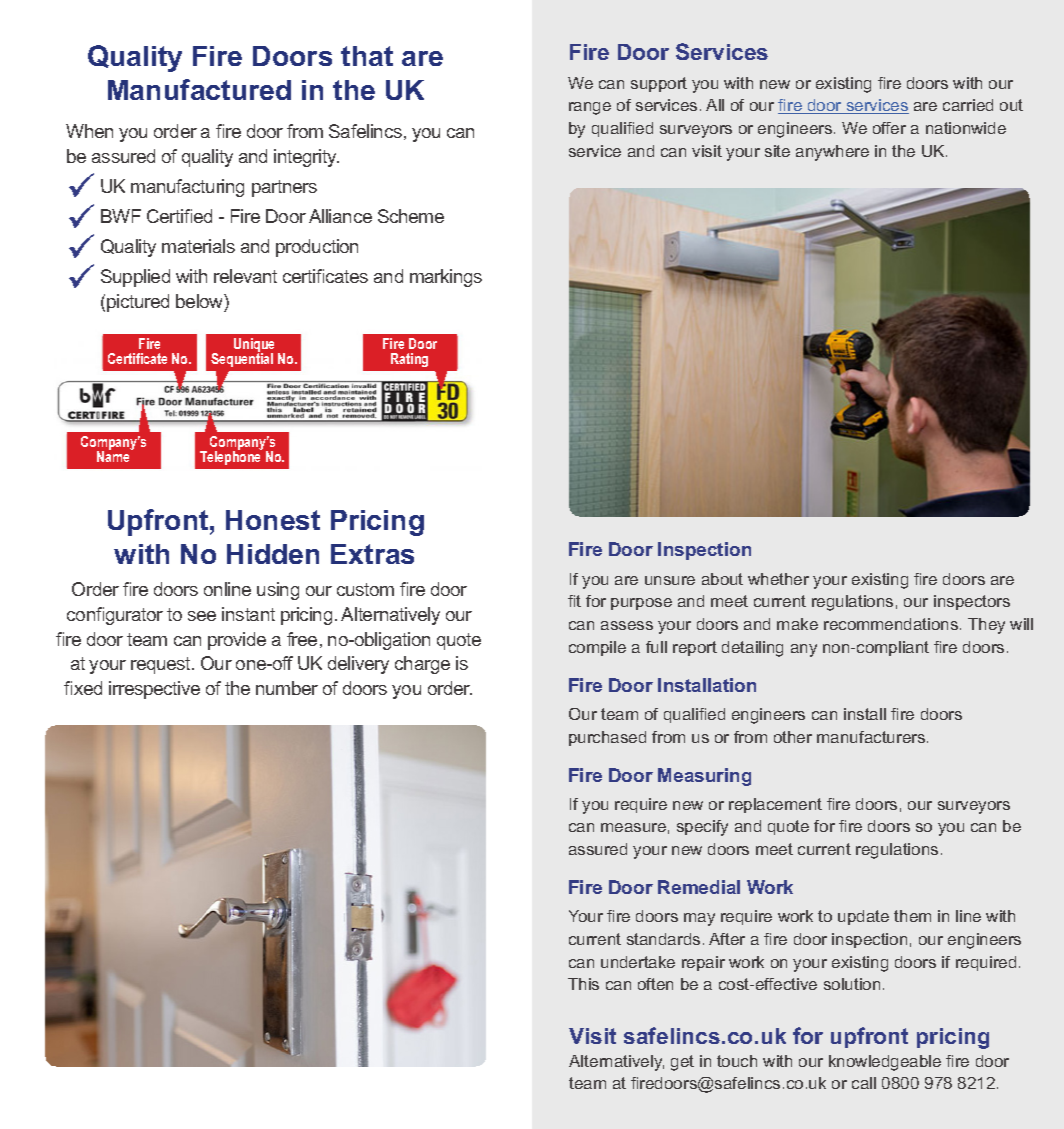 The width and height of the image is (1064, 1129). What do you see at coordinates (968, 105) in the image?
I see `carried` at bounding box center [968, 105].
